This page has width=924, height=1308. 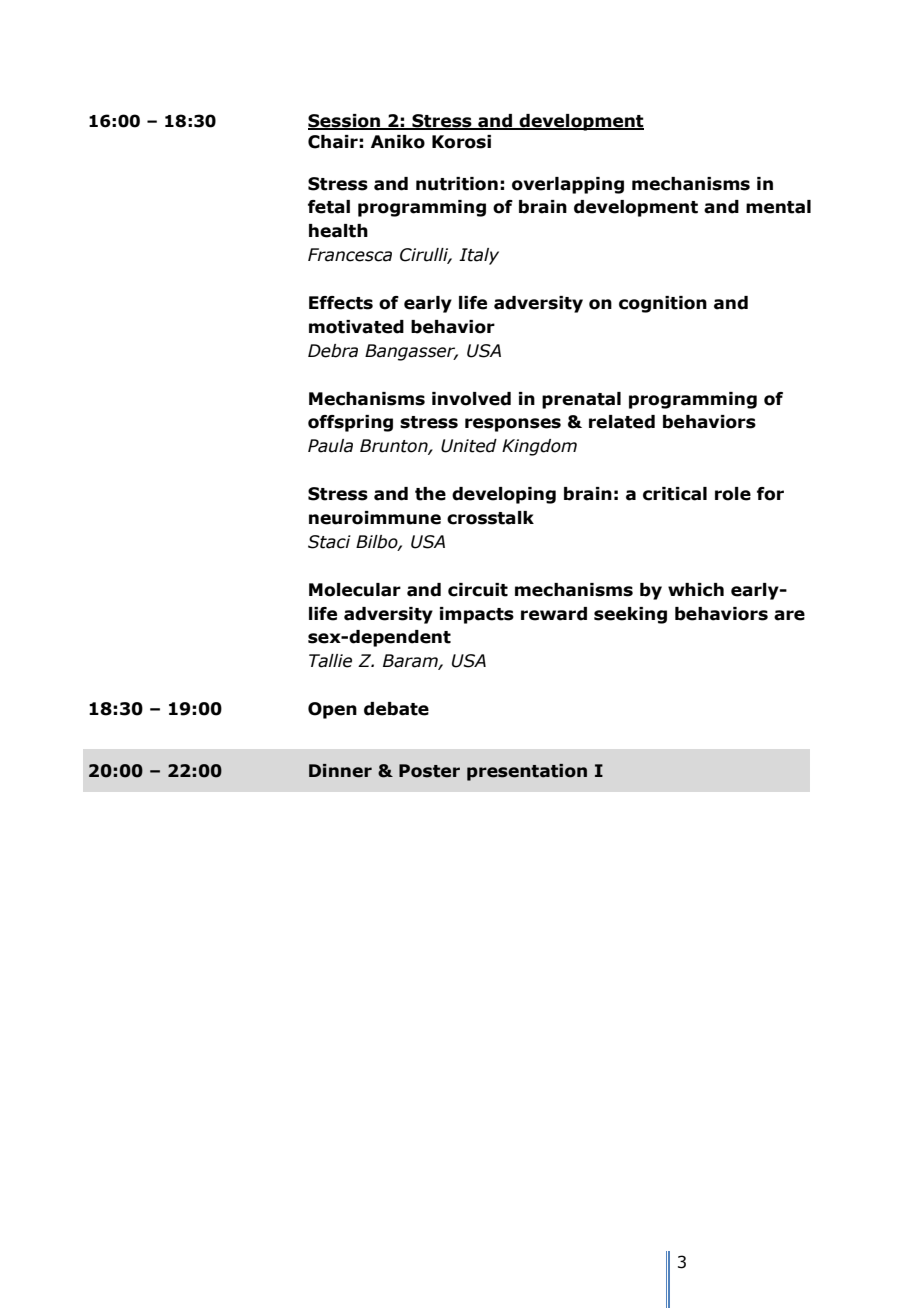 I want to click on mental, so click(x=778, y=207).
